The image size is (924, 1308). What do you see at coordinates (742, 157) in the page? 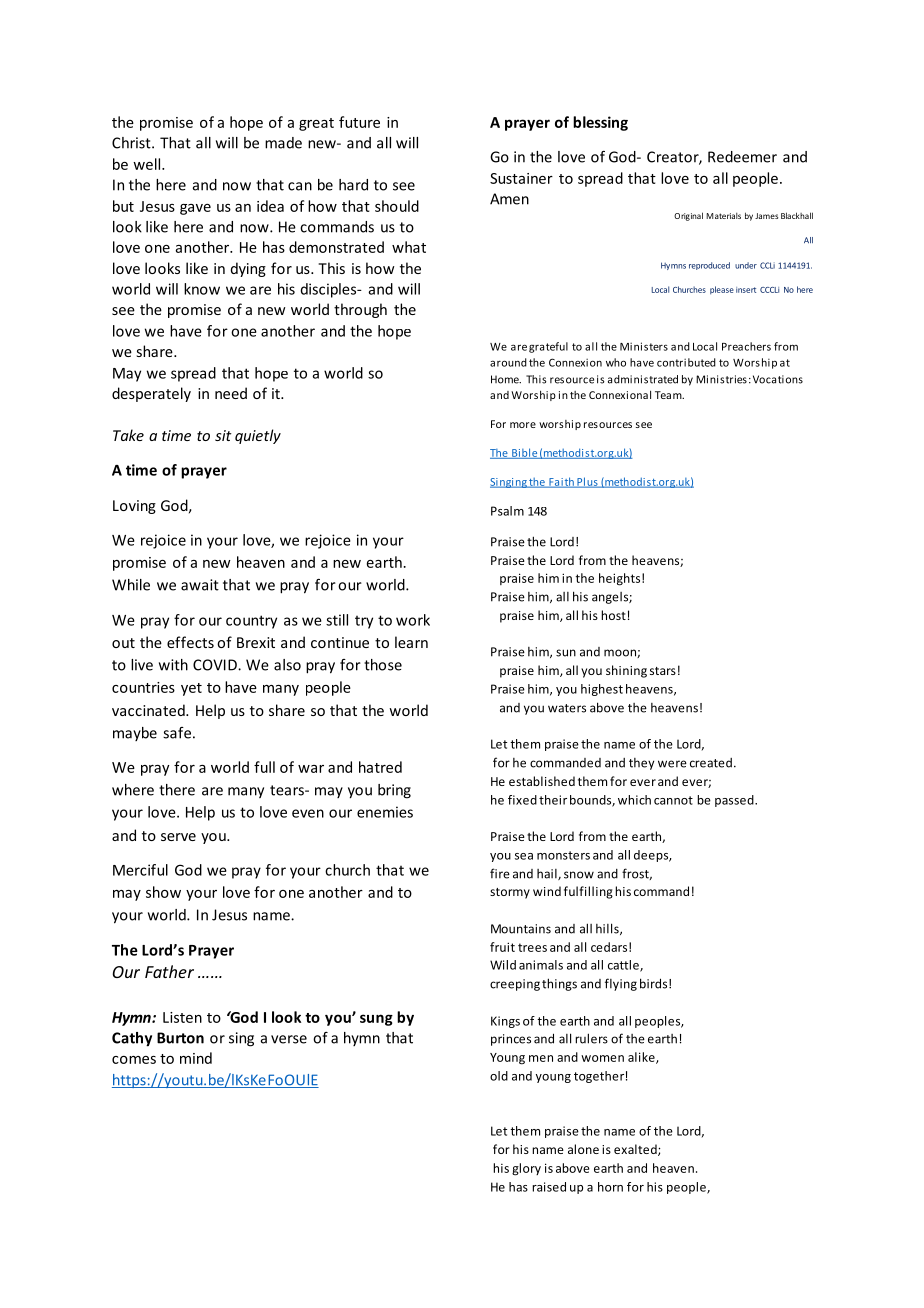
I see `Redeemer` at bounding box center [742, 157].
